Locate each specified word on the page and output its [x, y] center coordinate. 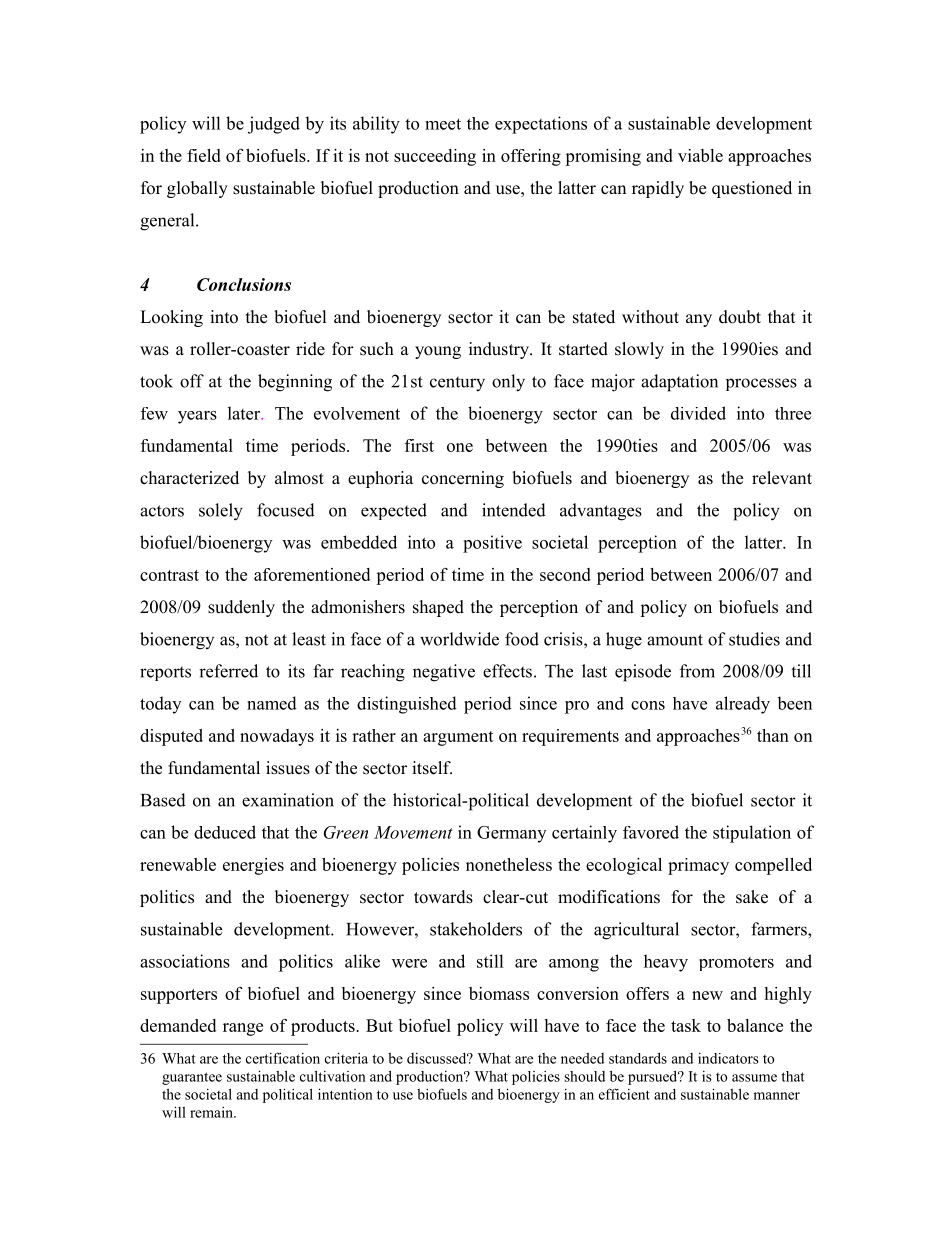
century [457, 384]
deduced [225, 832]
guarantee [192, 1078]
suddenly [241, 608]
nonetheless [509, 864]
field [204, 155]
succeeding [435, 157]
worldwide [459, 639]
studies [754, 639]
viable [700, 155]
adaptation [679, 383]
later [245, 413]
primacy [698, 866]
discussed [438, 1058]
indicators [728, 1058]
